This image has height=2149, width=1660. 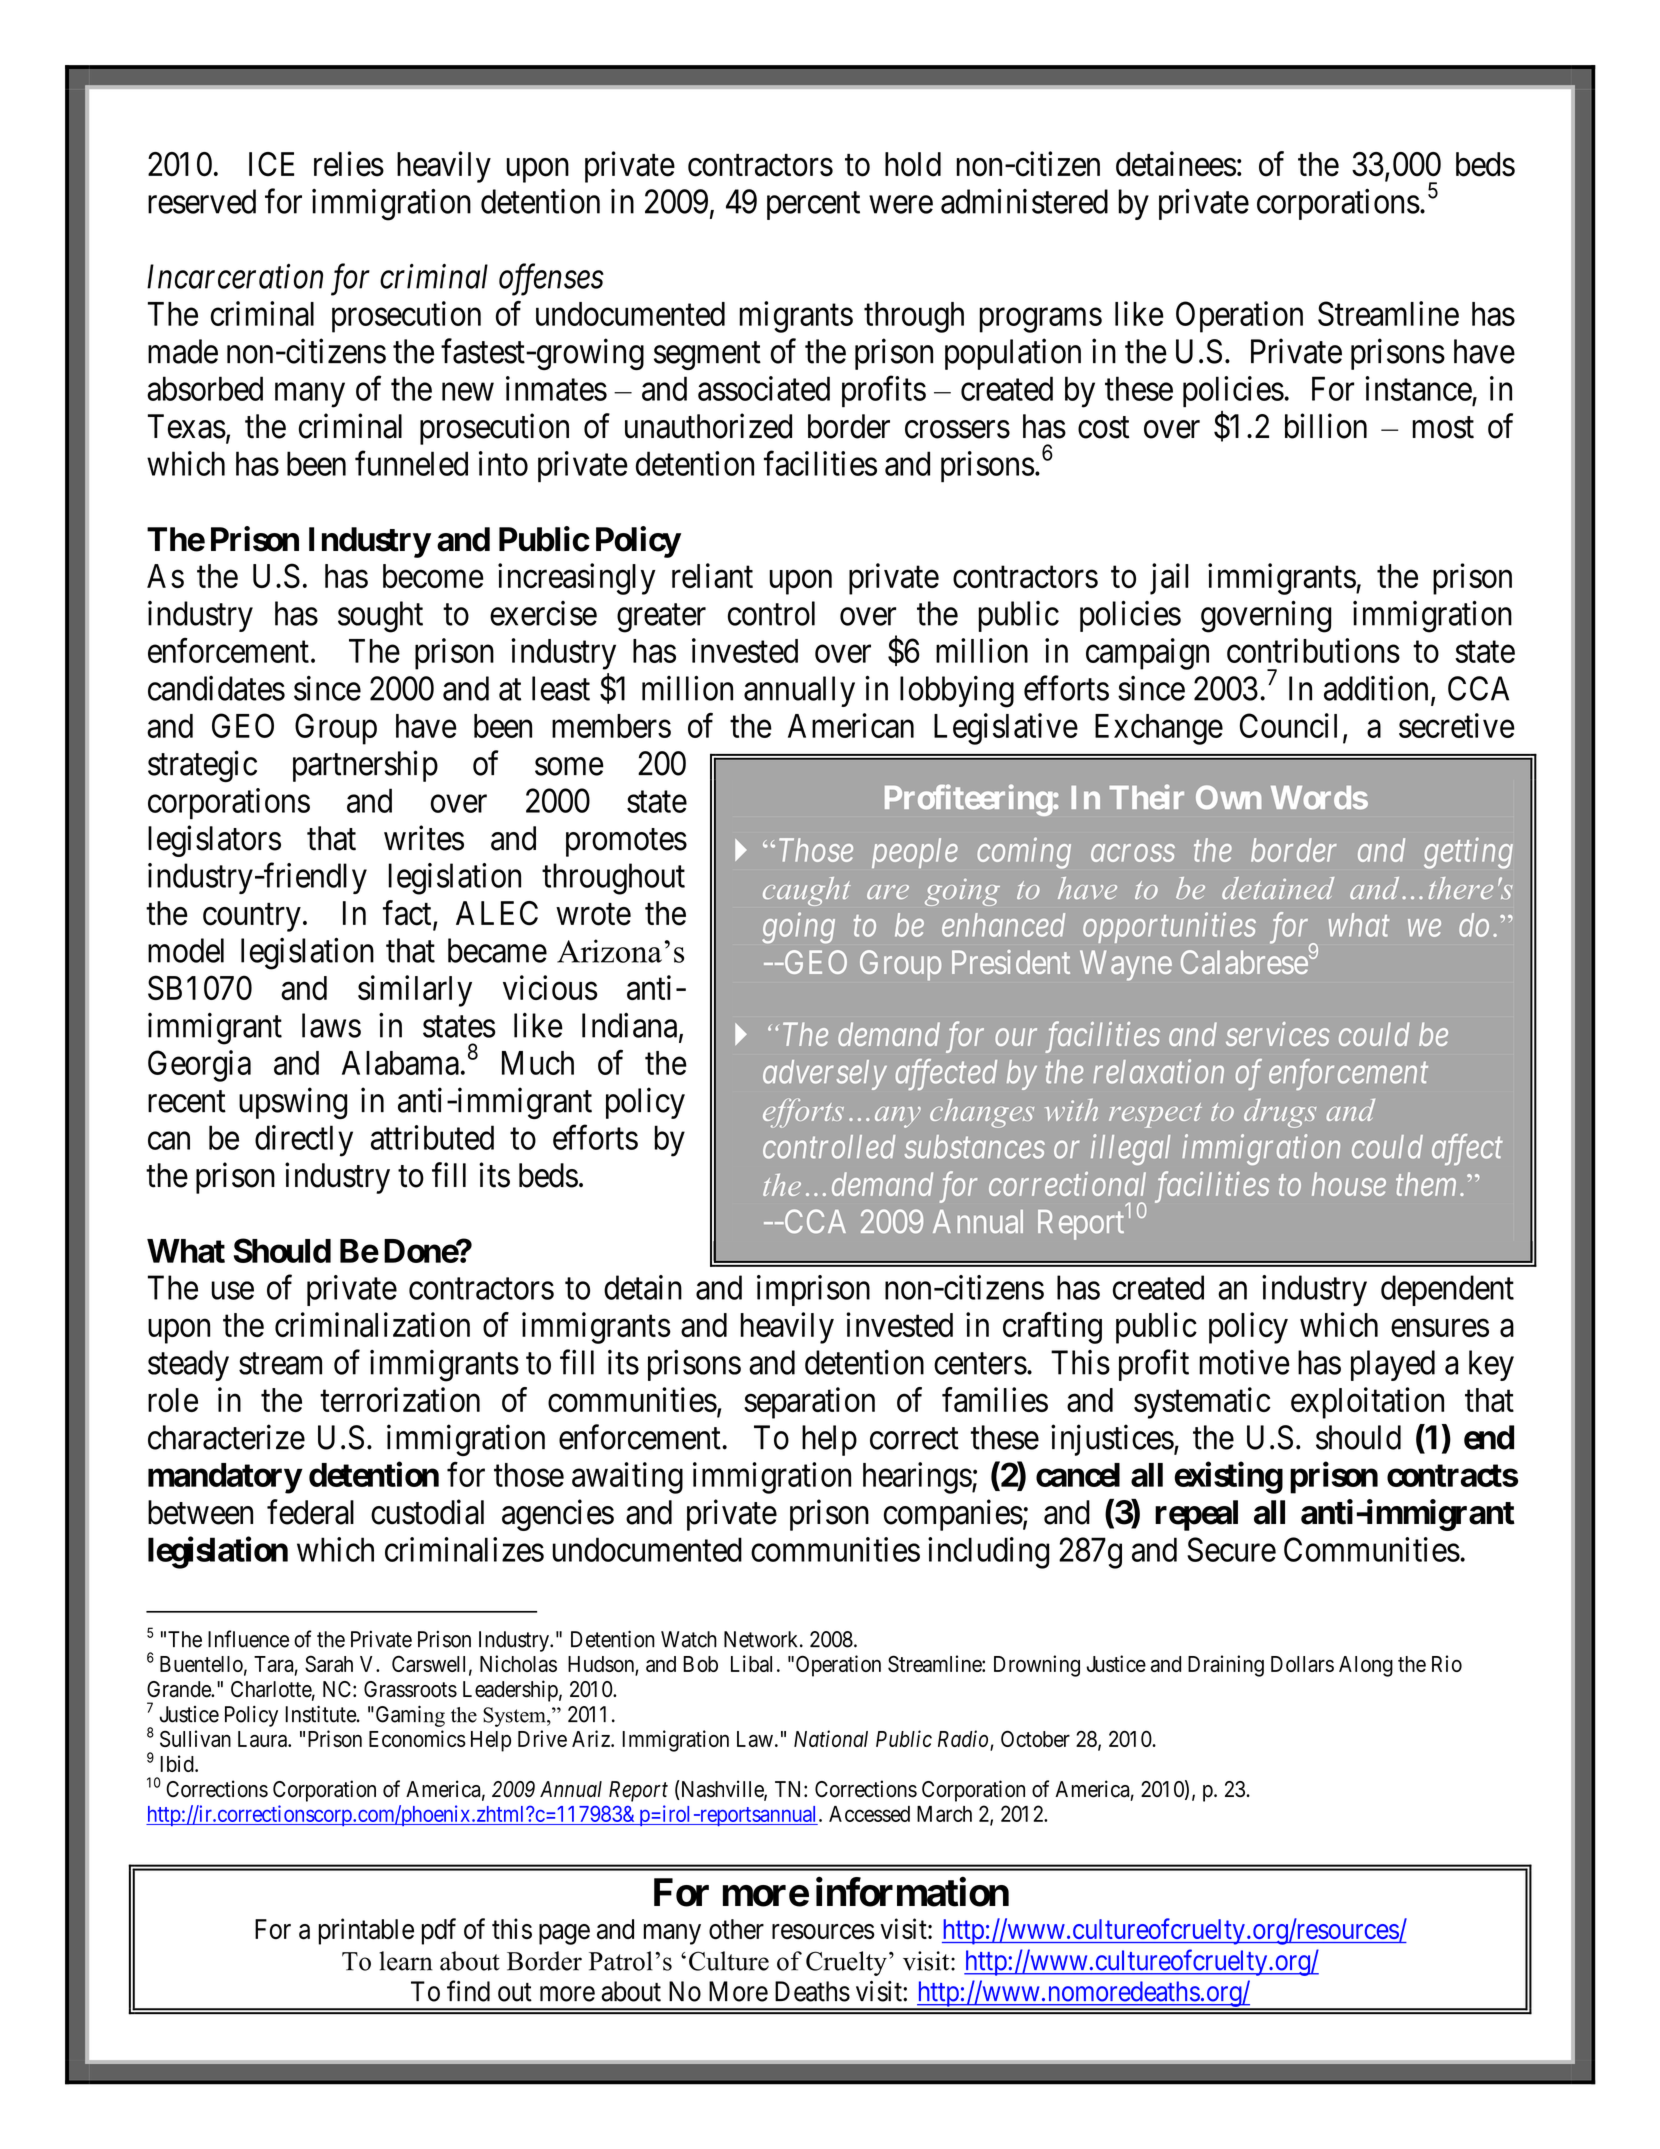 What do you see at coordinates (235, 276) in the image?
I see `Incarceration` at bounding box center [235, 276].
